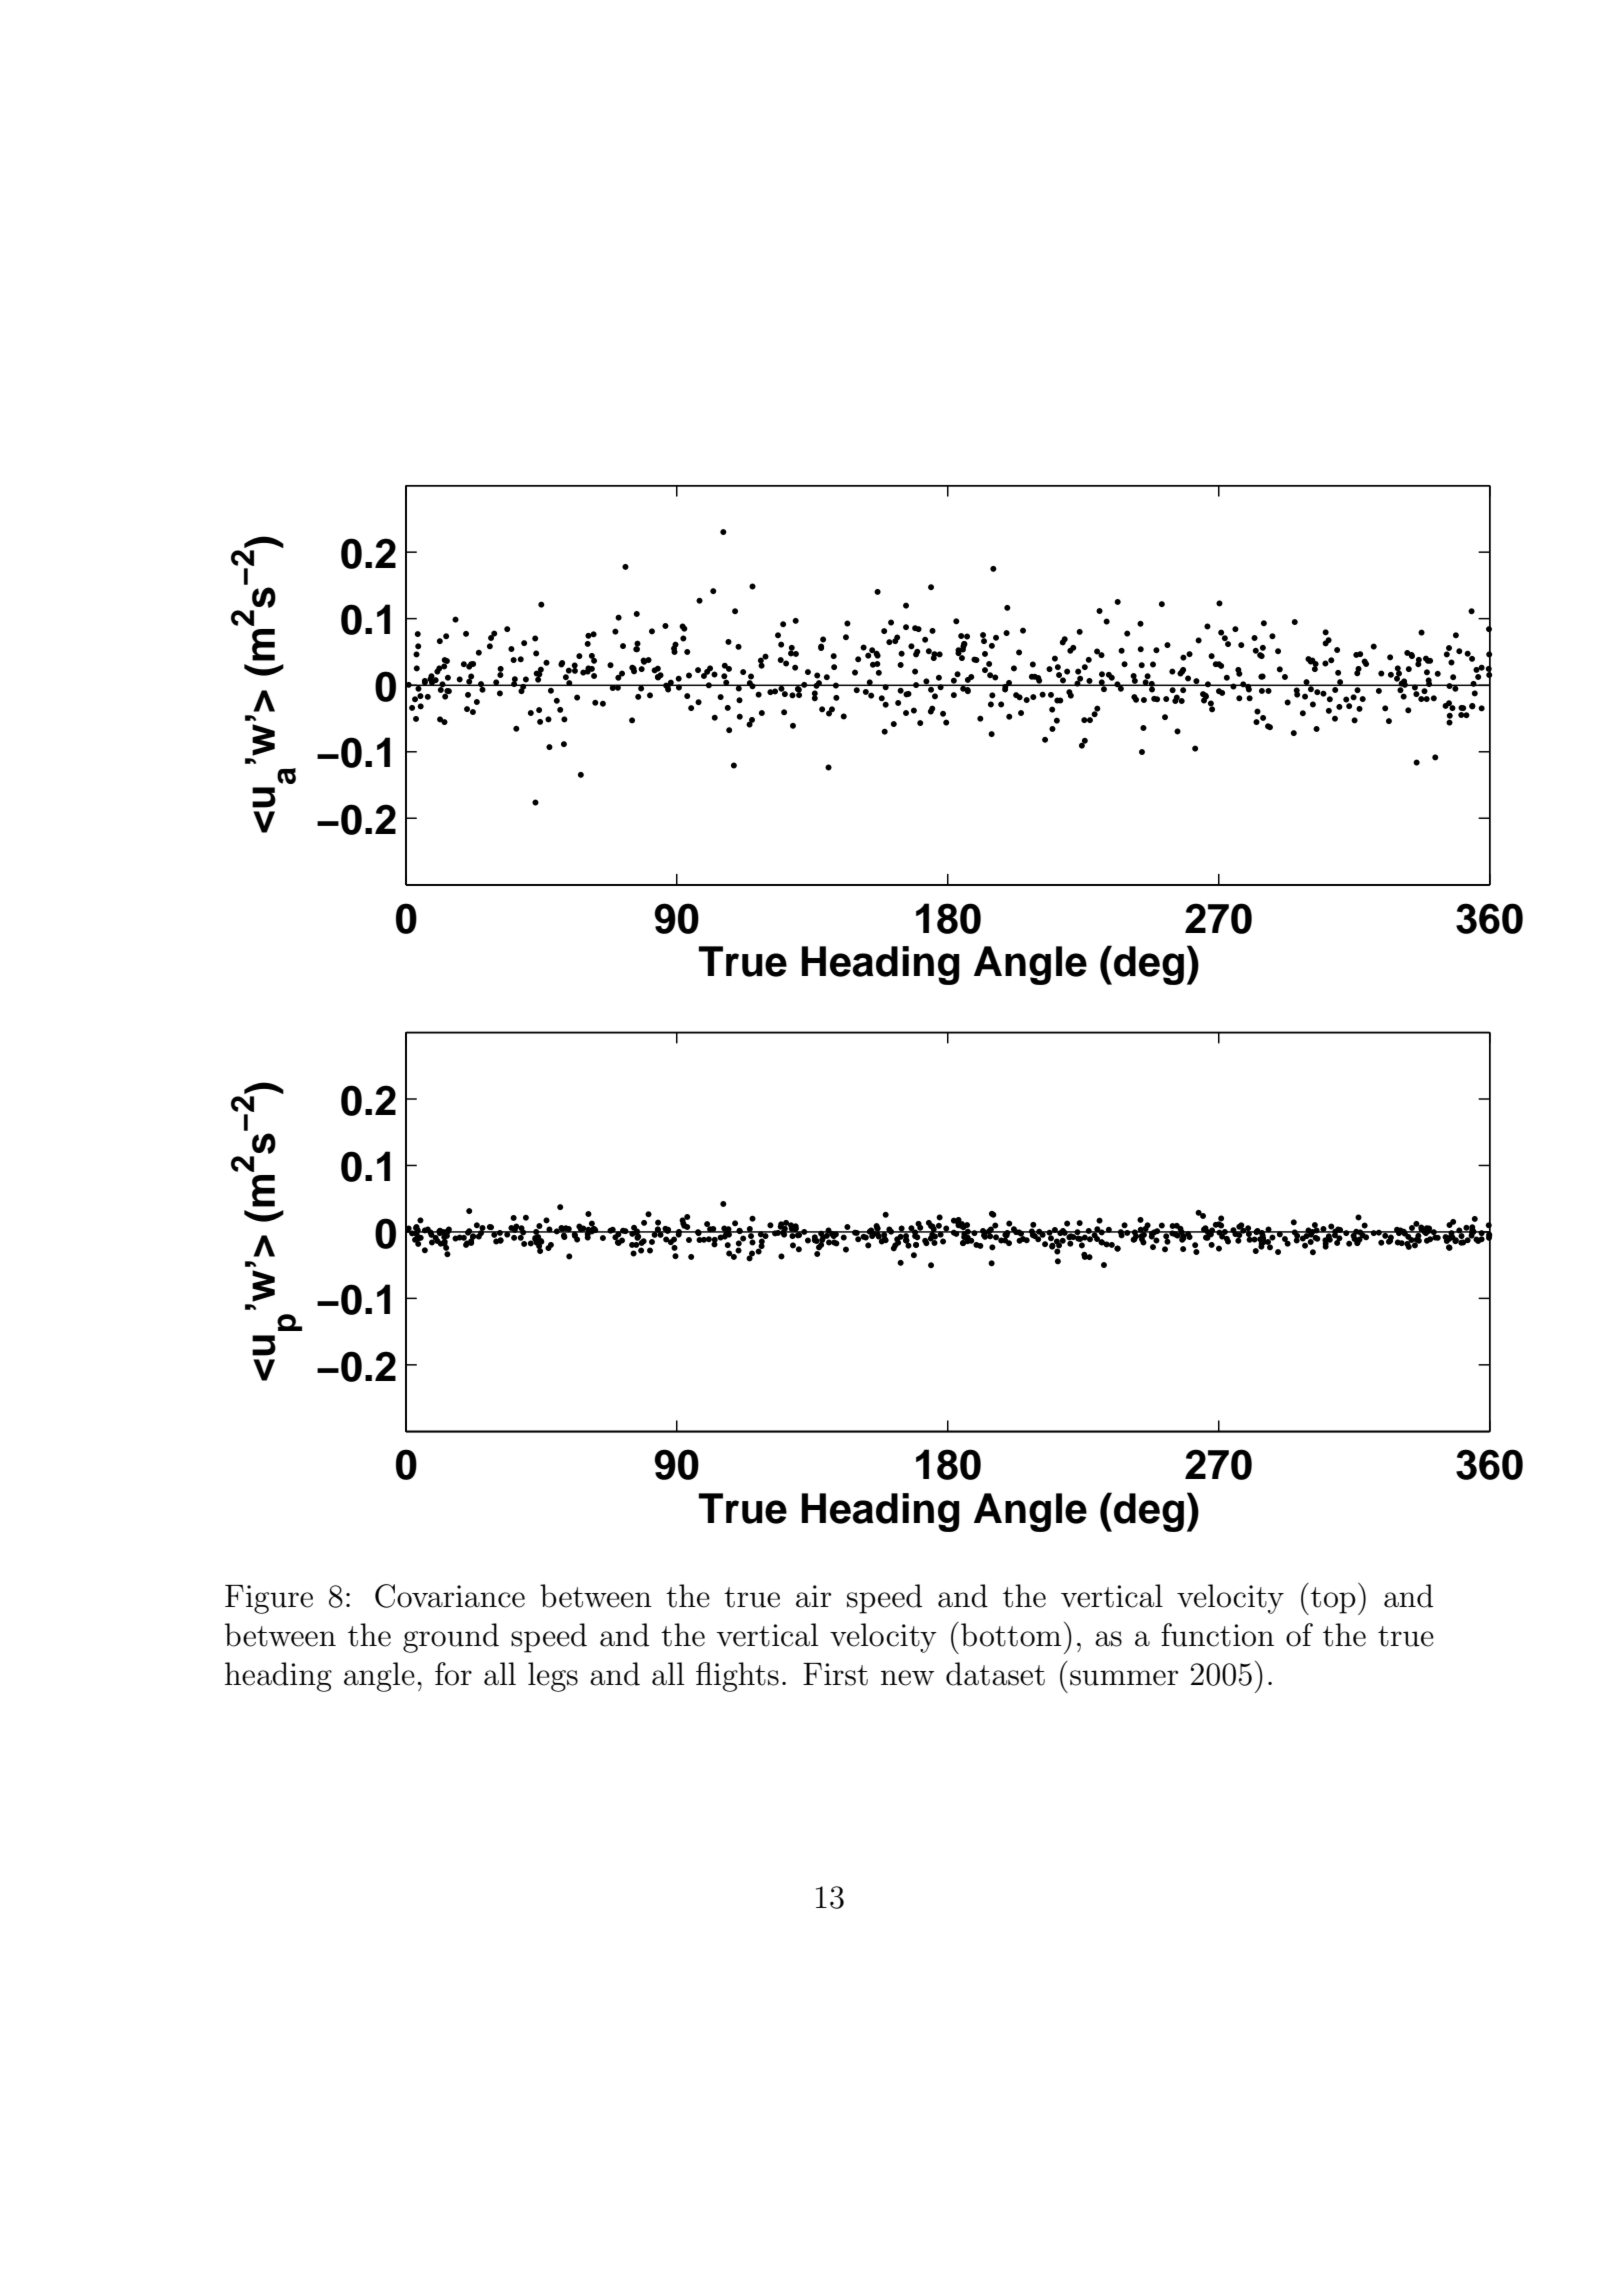 Image resolution: width=1617 pixels, height=2288 pixels. What do you see at coordinates (453, 1674) in the image?
I see `for` at bounding box center [453, 1674].
